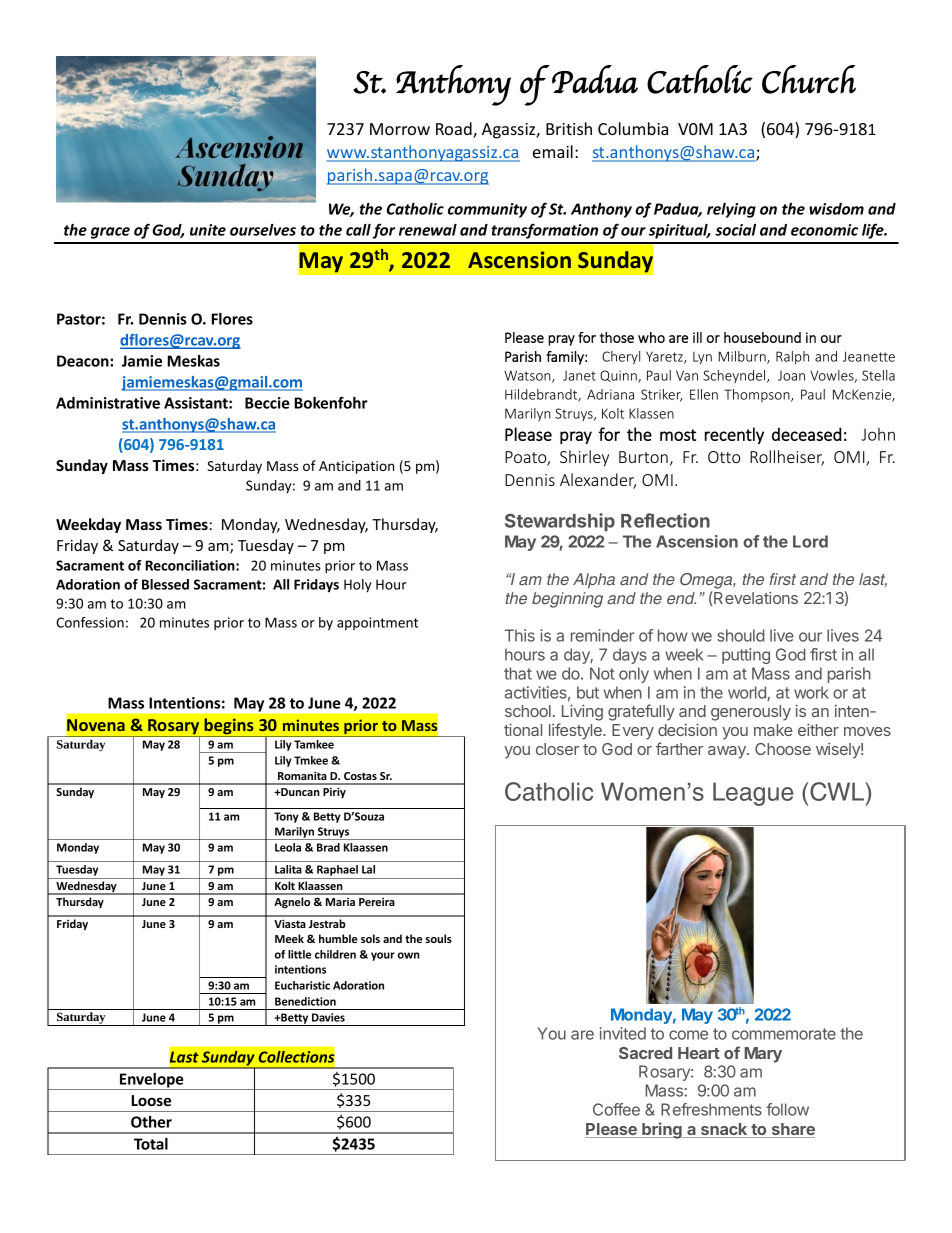 Image resolution: width=952 pixels, height=1233 pixels. What do you see at coordinates (165, 584) in the document?
I see `Blessed` at bounding box center [165, 584].
